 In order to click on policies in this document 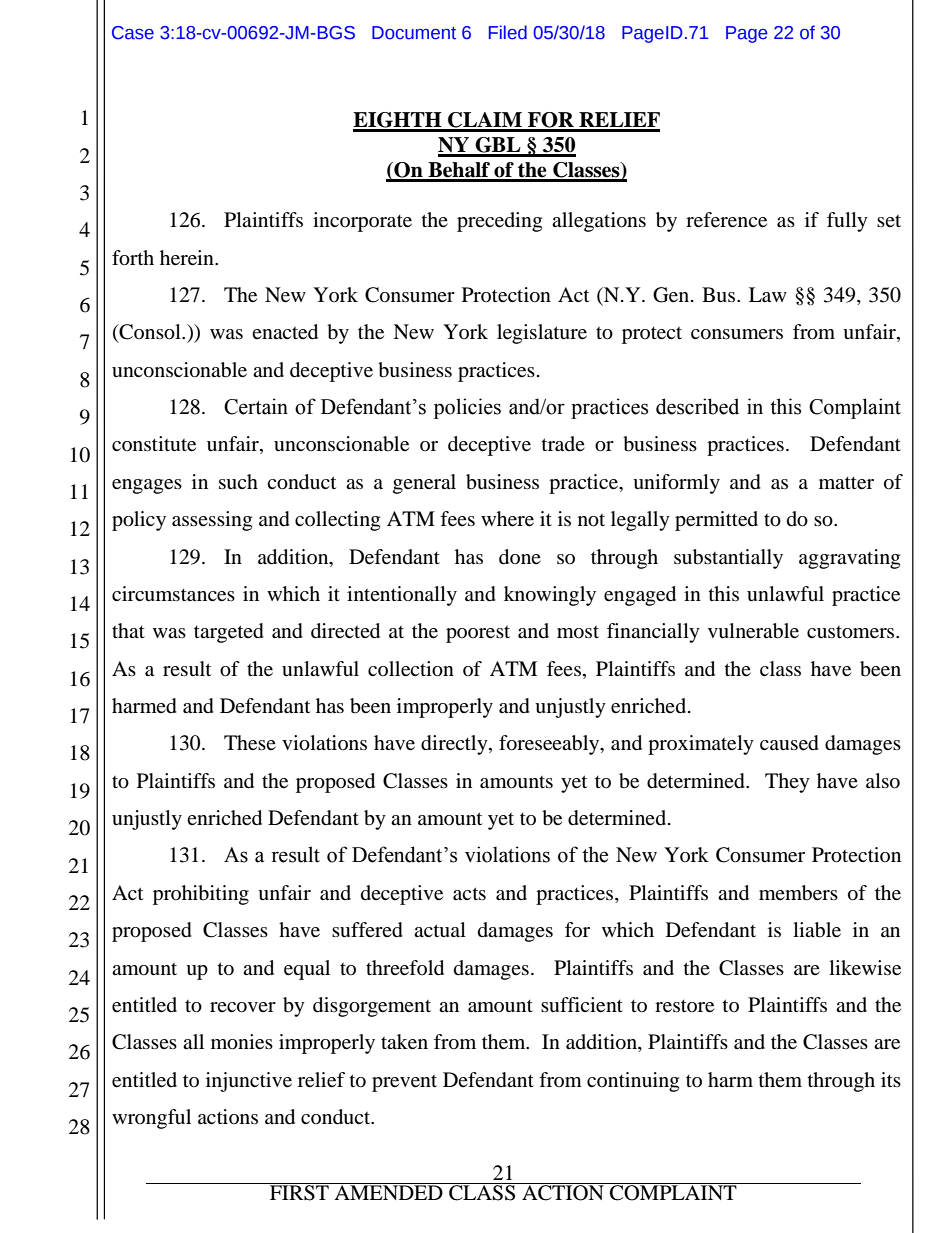, I will do `click(467, 408)`.
